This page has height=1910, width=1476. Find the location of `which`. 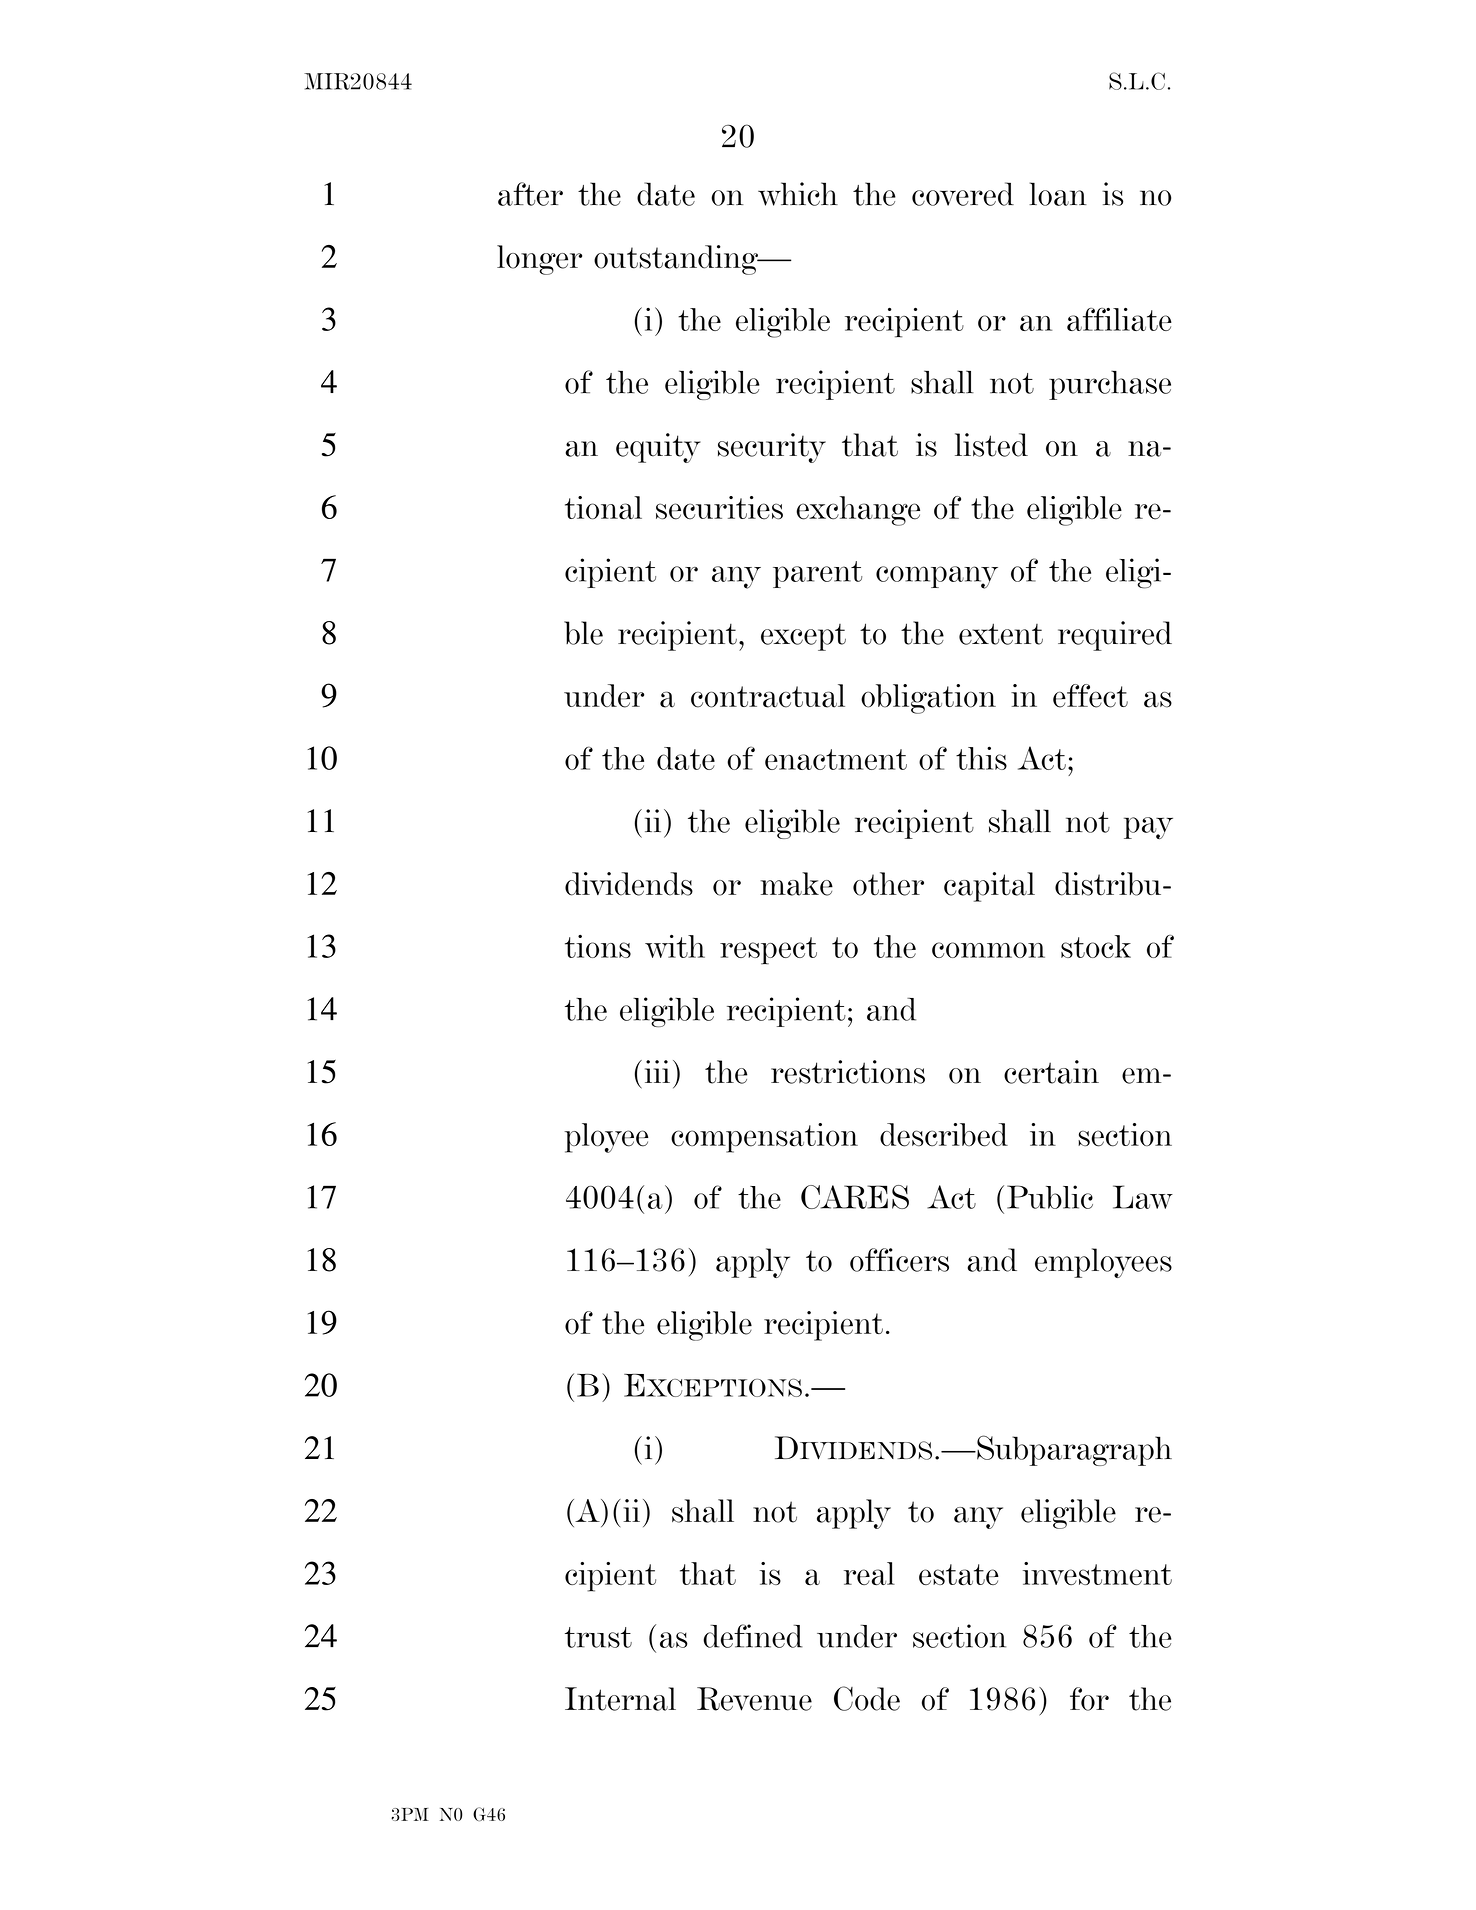

which is located at coordinates (798, 194).
